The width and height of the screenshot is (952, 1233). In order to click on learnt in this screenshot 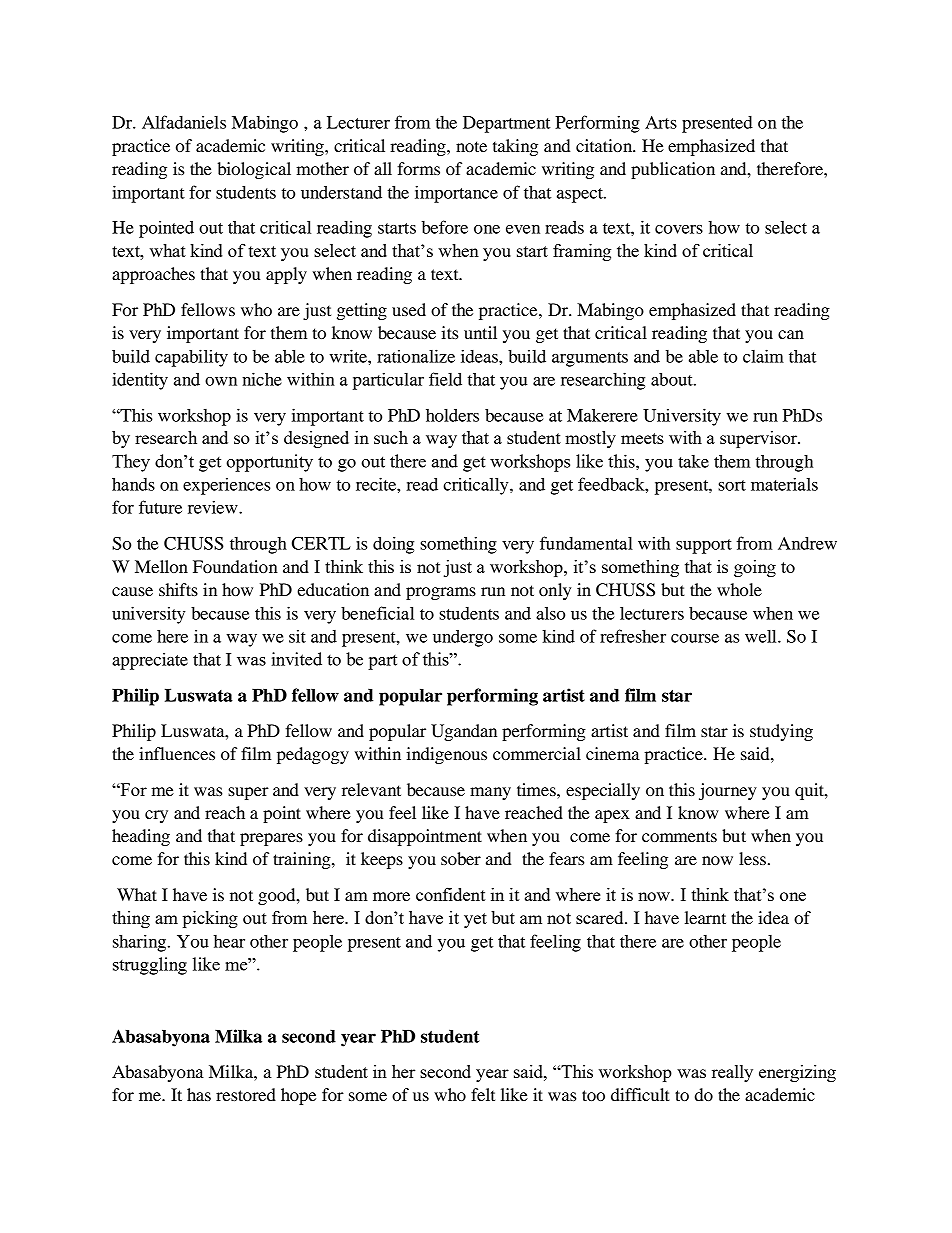, I will do `click(705, 917)`.
